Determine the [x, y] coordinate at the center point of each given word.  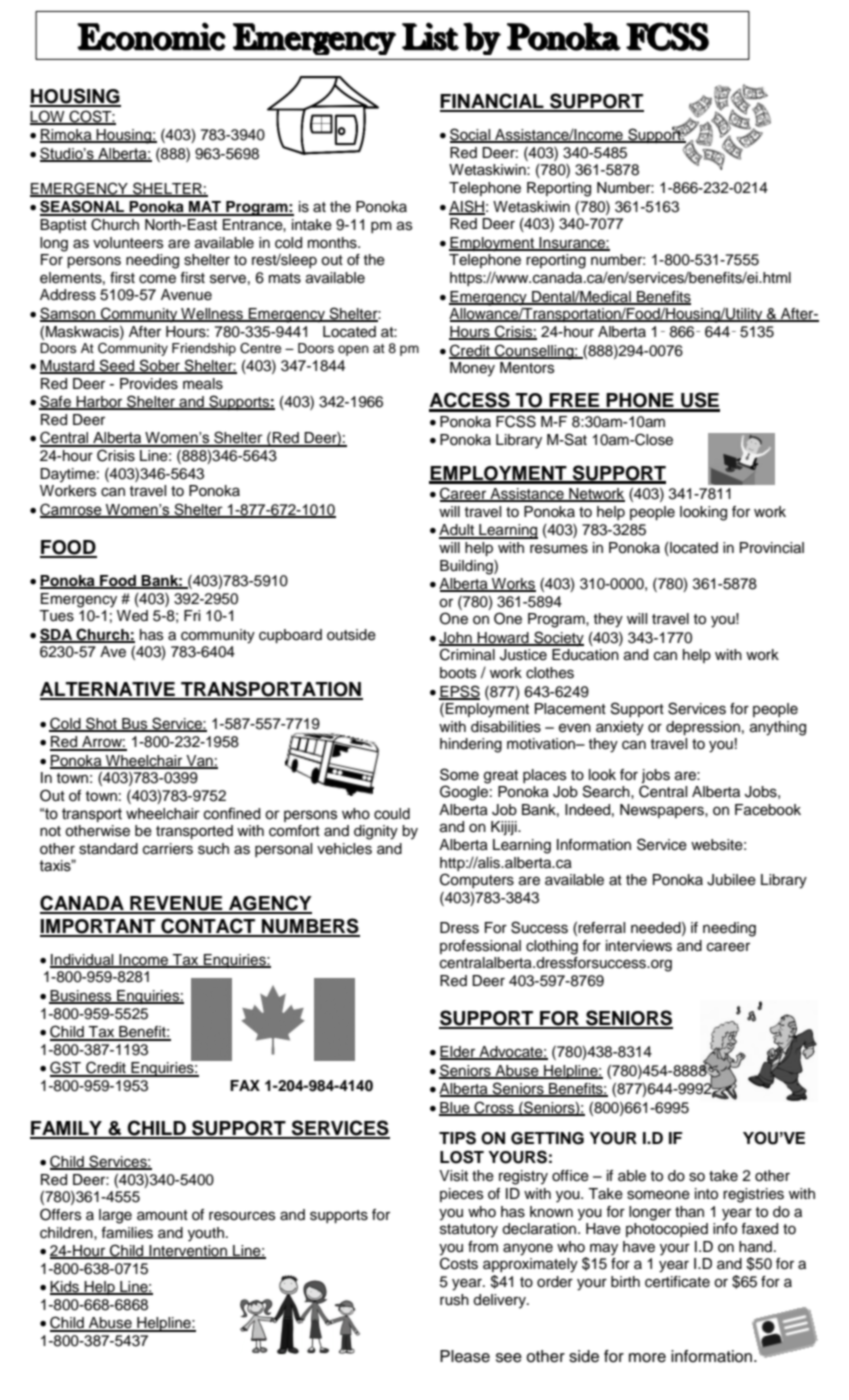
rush [454, 1300]
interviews [639, 946]
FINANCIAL [493, 102]
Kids [66, 1288]
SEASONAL [83, 207]
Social [471, 135]
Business [81, 997]
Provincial [772, 548]
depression [703, 728]
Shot [101, 724]
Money [472, 369]
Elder [459, 1053]
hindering [471, 745]
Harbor [99, 403]
